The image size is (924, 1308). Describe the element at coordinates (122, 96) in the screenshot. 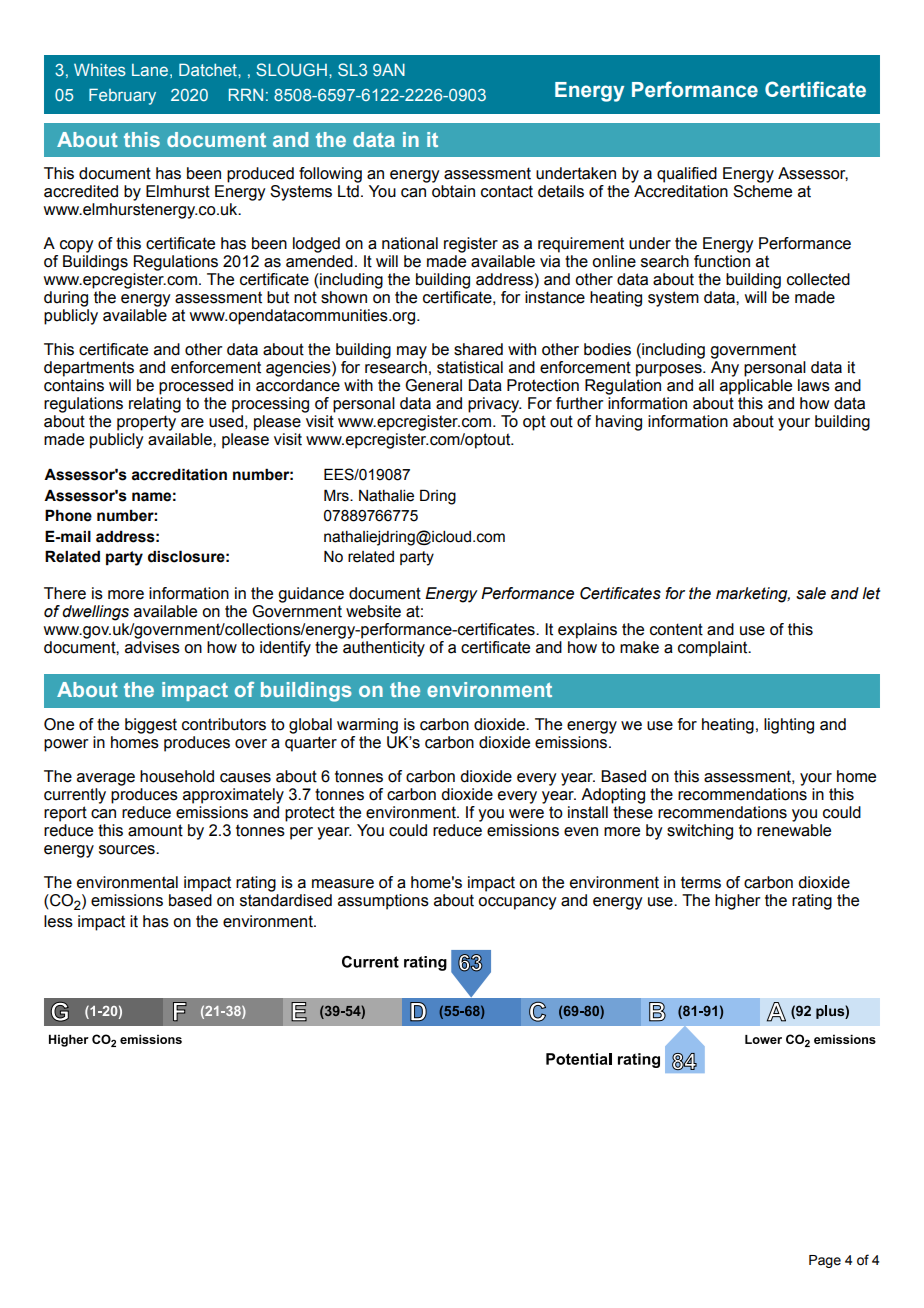

I see `February` at that location.
